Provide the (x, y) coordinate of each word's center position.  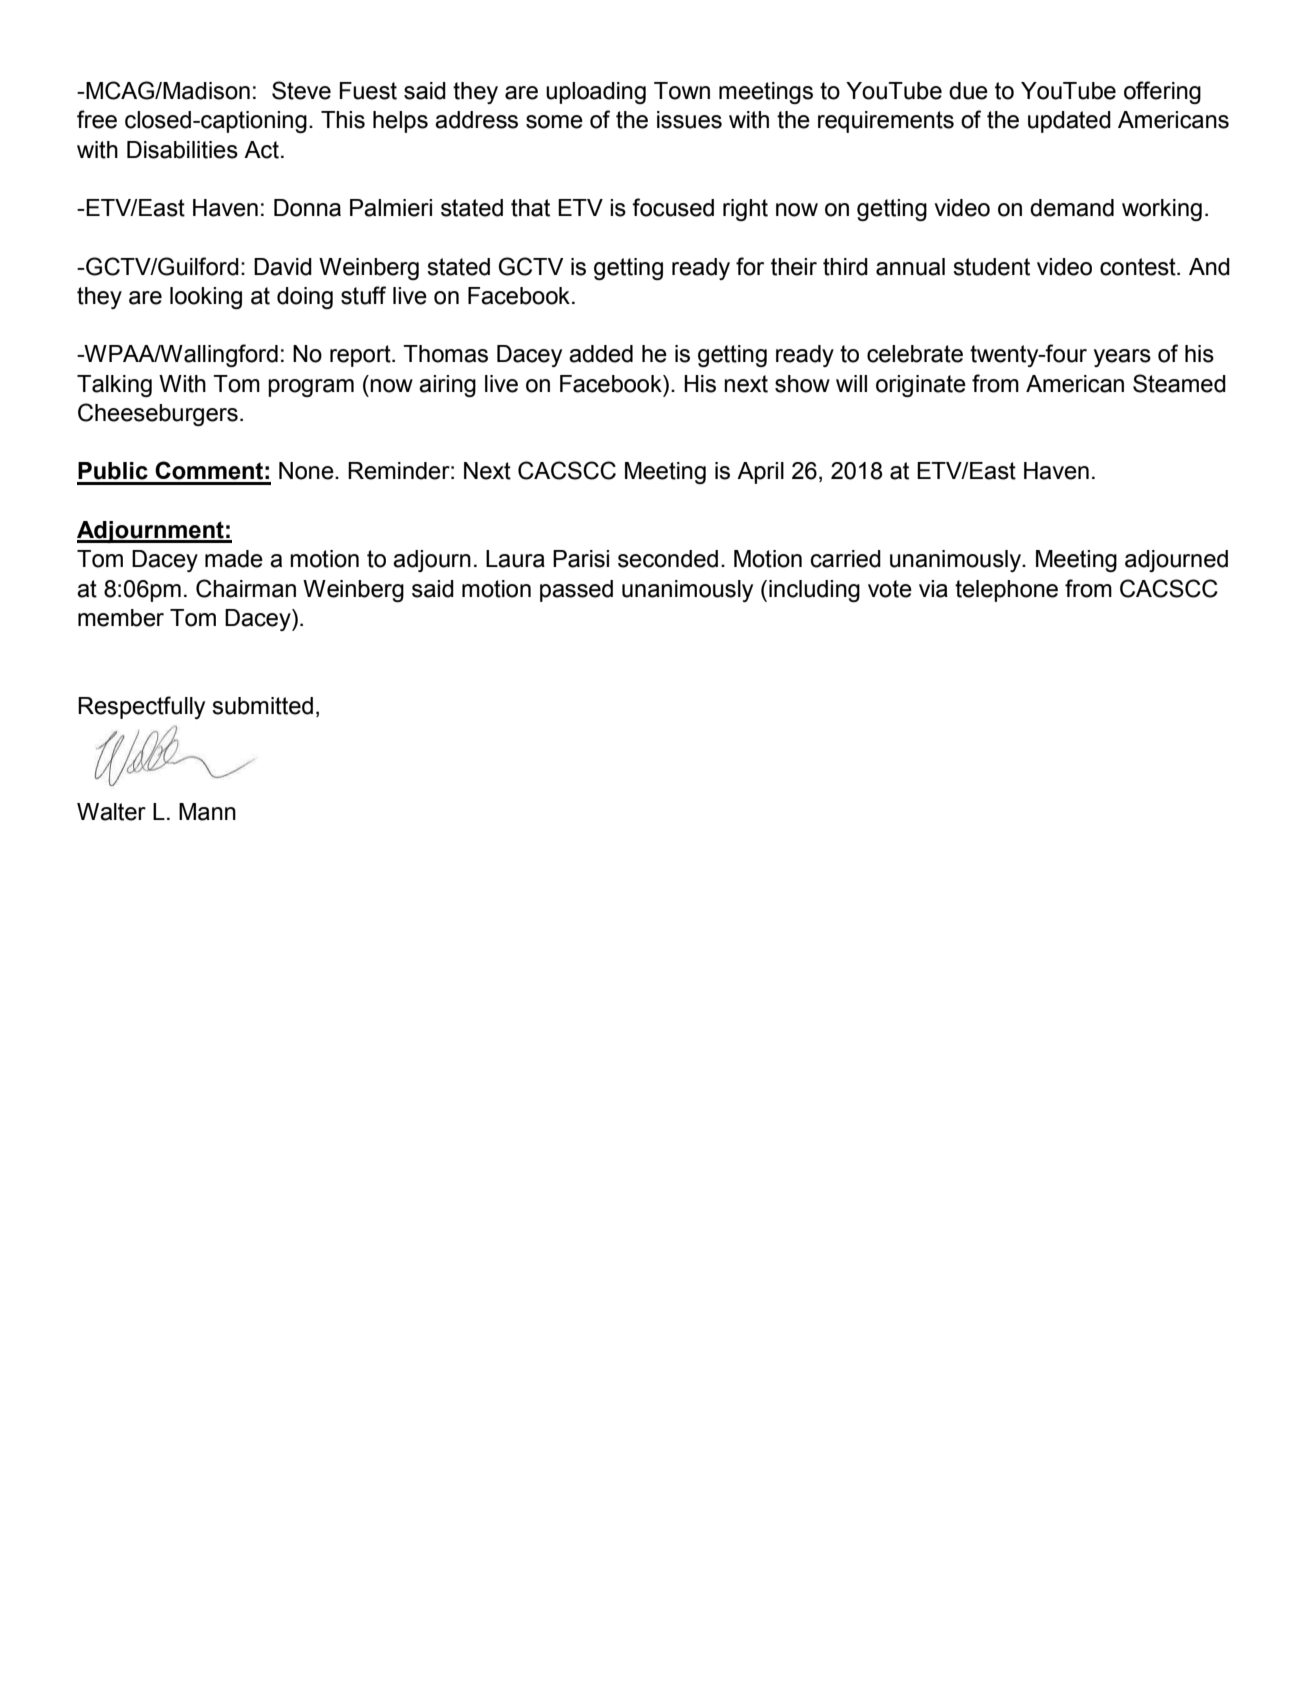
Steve (301, 90)
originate (921, 386)
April (760, 473)
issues (689, 120)
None (307, 471)
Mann (207, 812)
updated (1069, 122)
